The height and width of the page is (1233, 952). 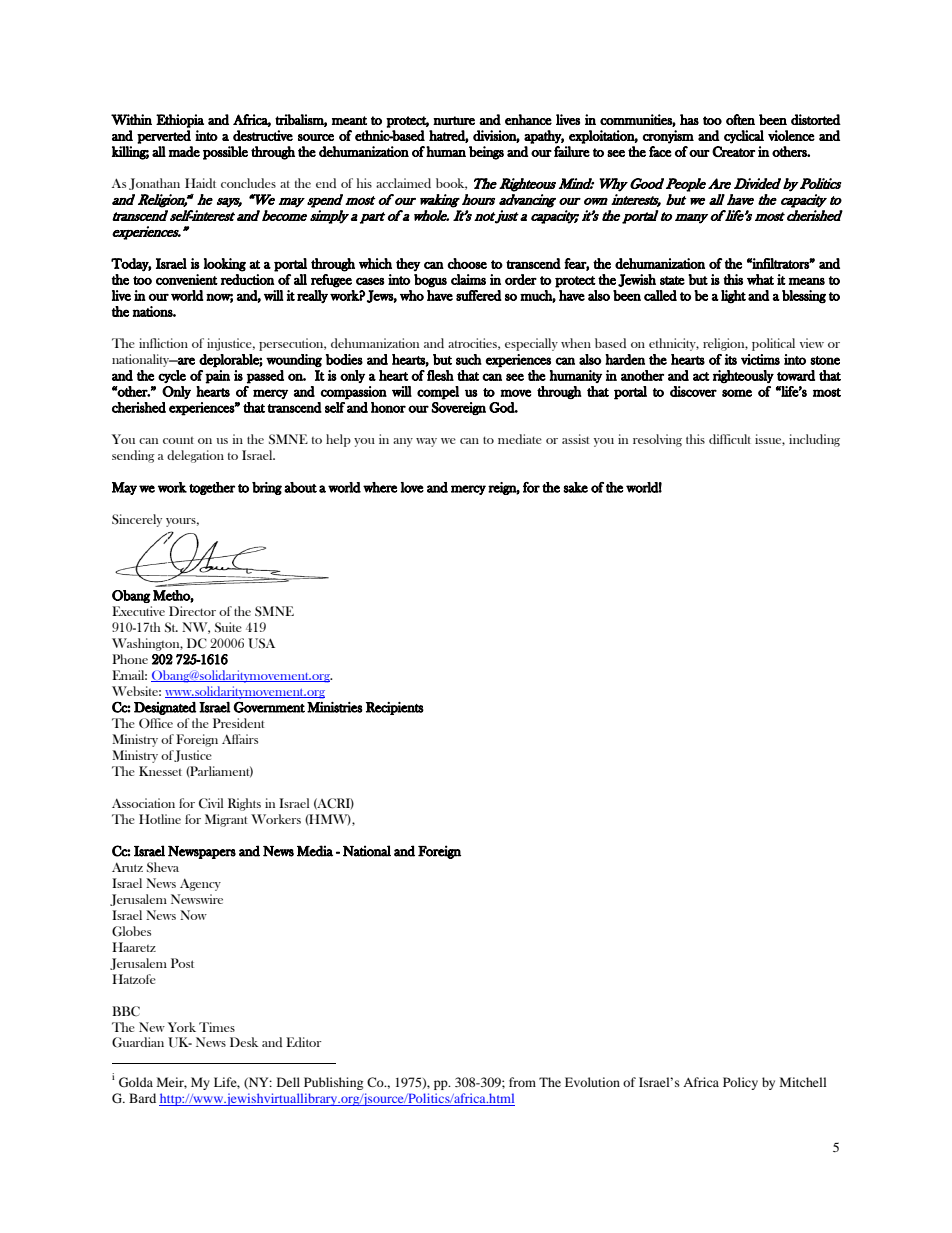 What do you see at coordinates (740, 1083) in the page?
I see `Policy` at bounding box center [740, 1083].
